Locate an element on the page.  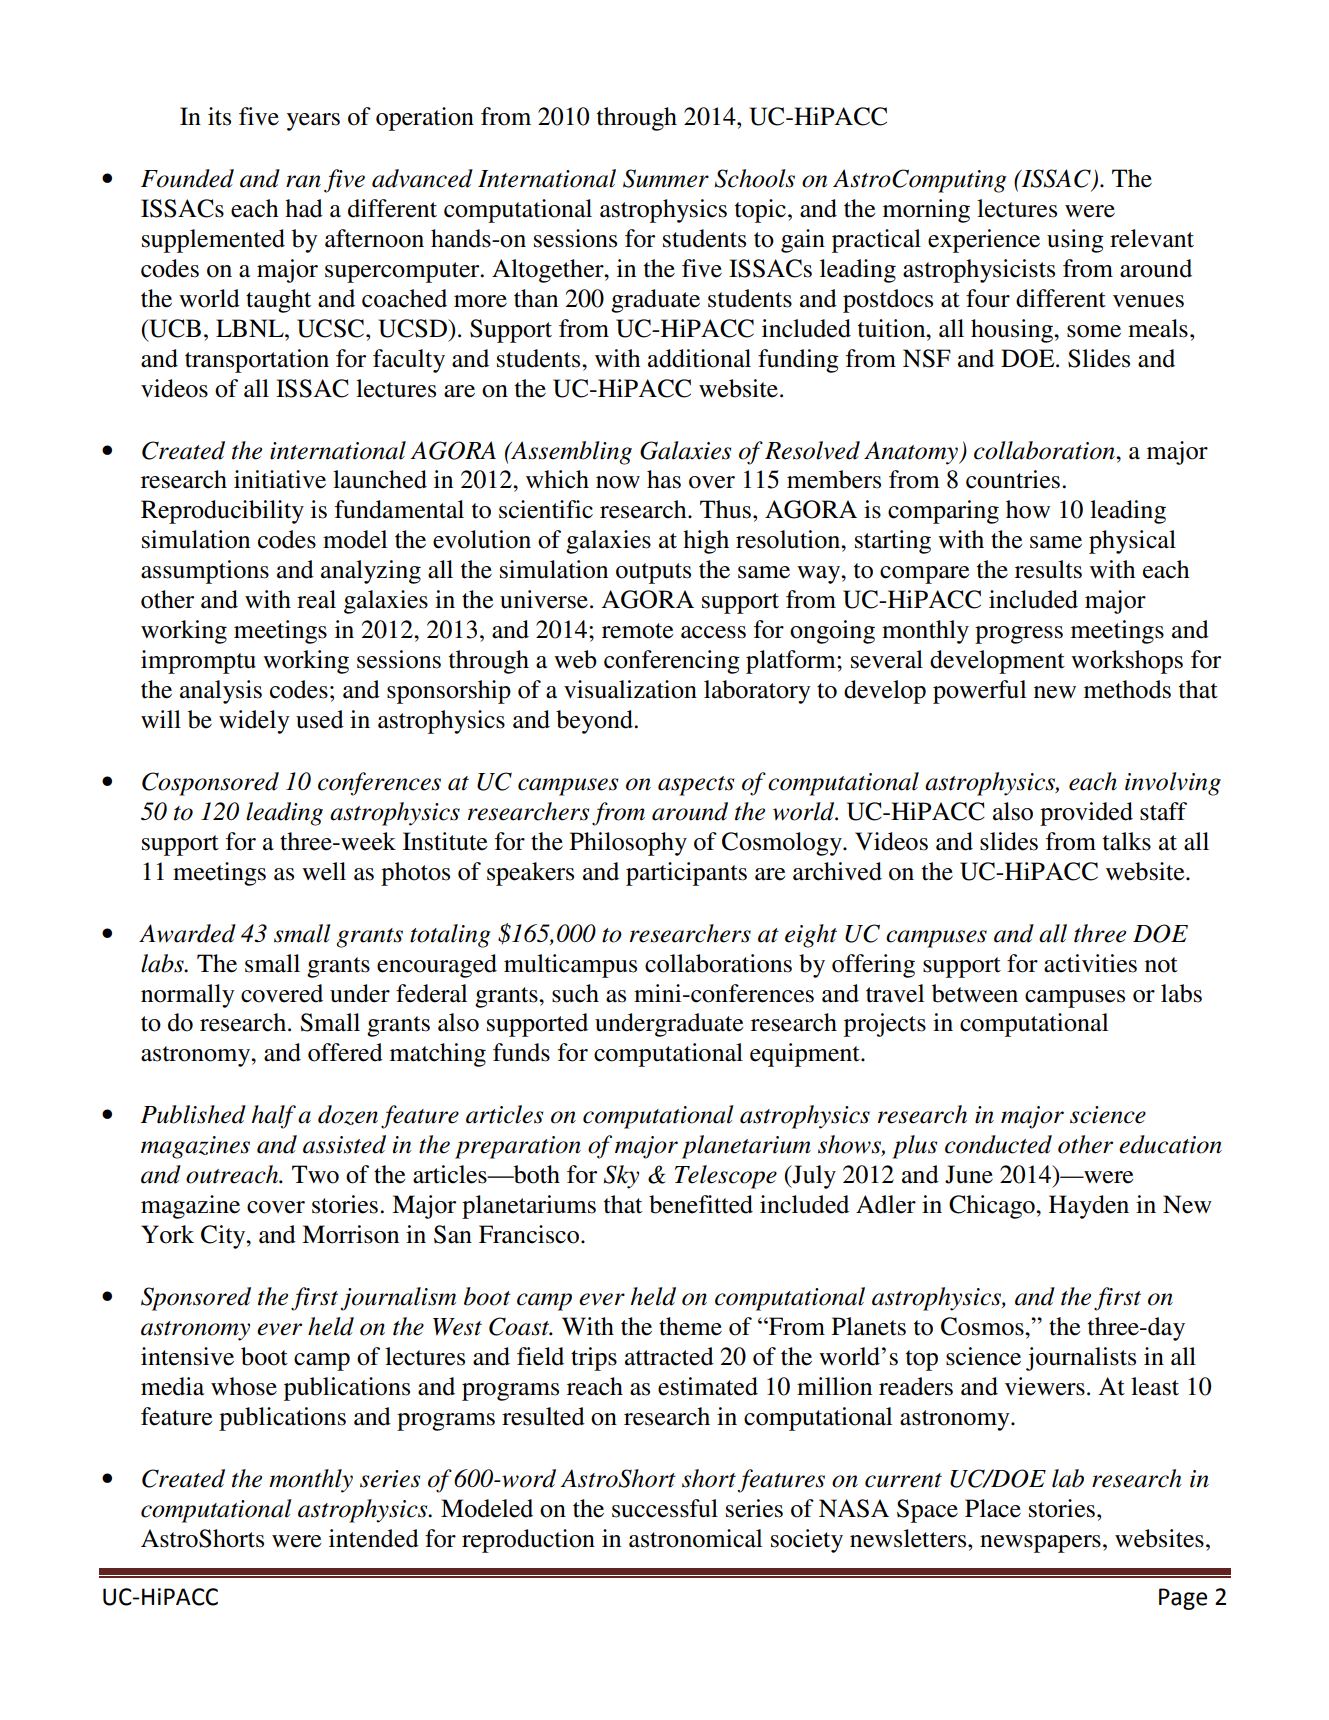
progress is located at coordinates (1019, 635).
